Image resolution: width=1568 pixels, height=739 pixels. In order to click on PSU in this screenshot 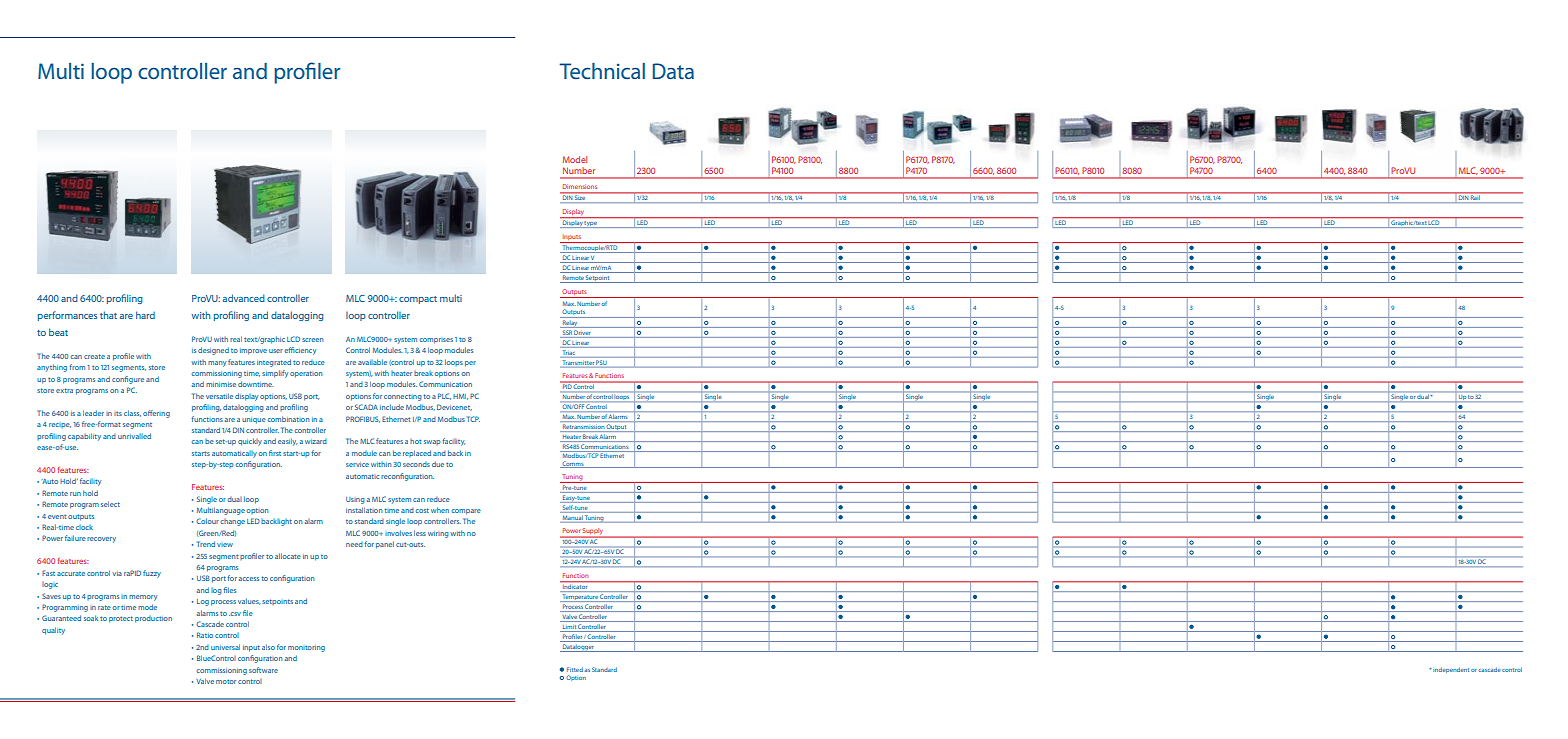, I will do `click(601, 363)`.
